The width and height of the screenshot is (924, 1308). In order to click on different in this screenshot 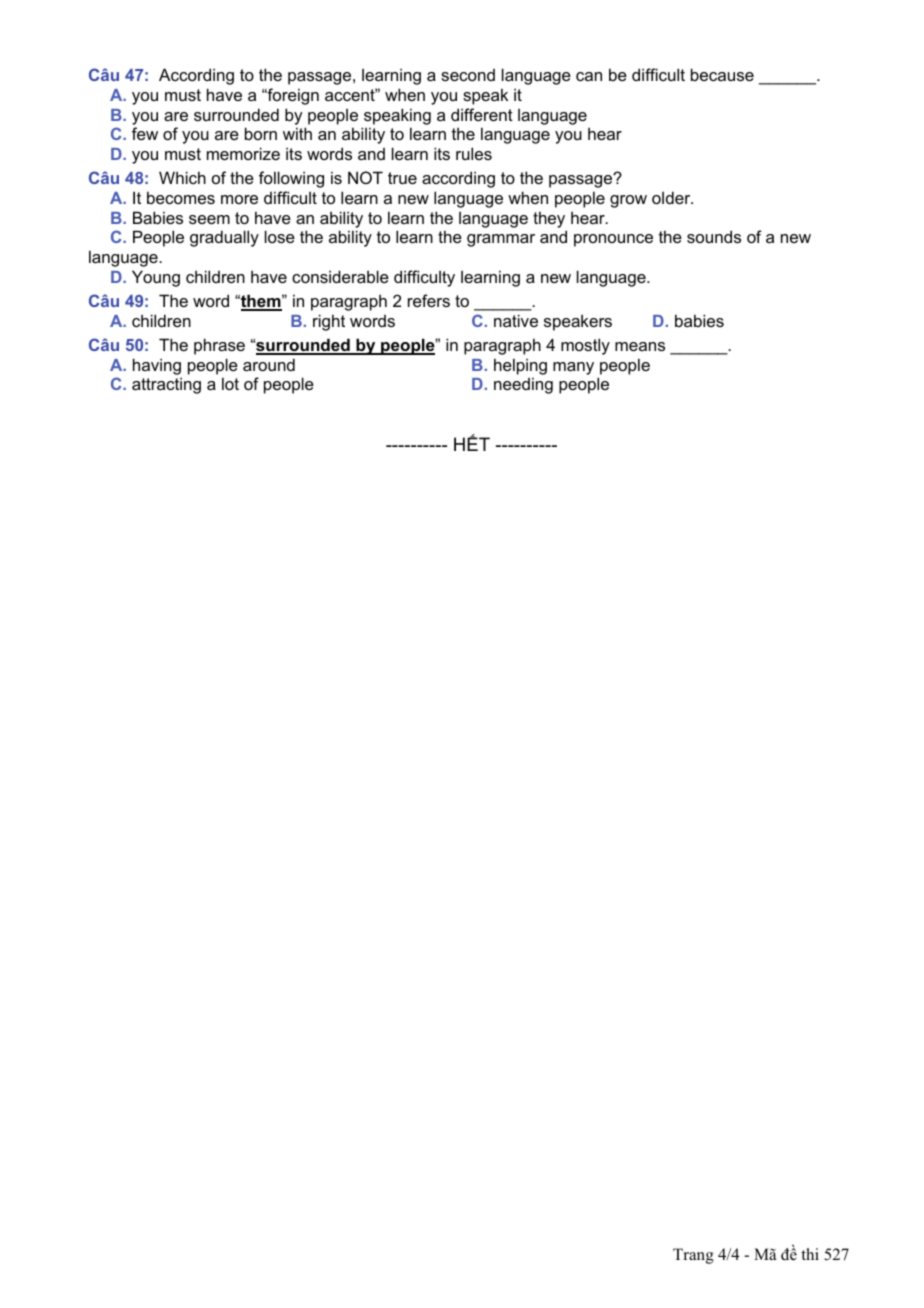, I will do `click(482, 114)`.
